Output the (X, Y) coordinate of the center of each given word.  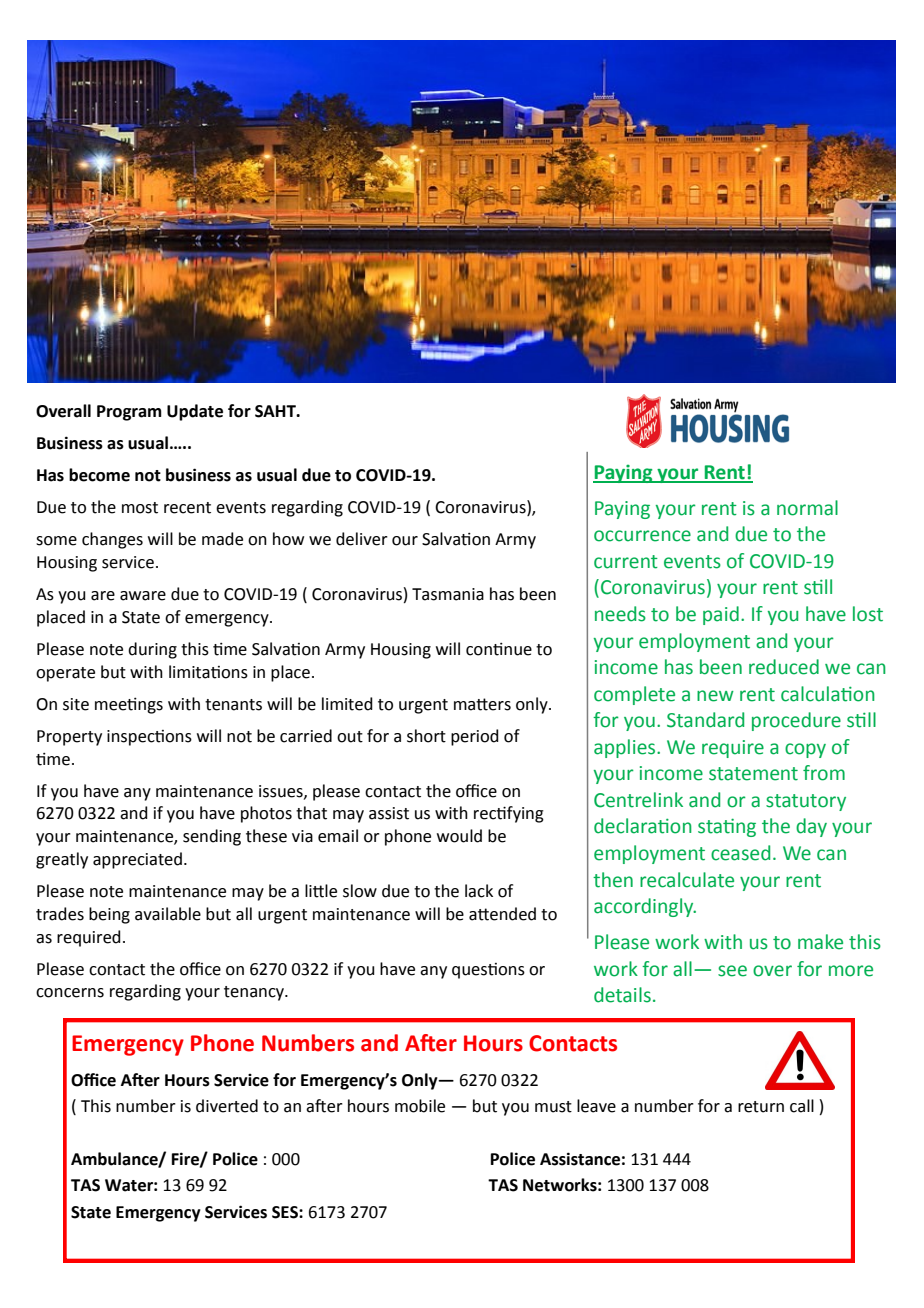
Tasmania (448, 594)
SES (286, 1212)
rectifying (509, 814)
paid (721, 615)
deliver (362, 539)
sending (212, 837)
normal (807, 508)
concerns (70, 993)
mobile (420, 1106)
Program (129, 413)
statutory (806, 802)
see (732, 971)
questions (488, 971)
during (152, 650)
